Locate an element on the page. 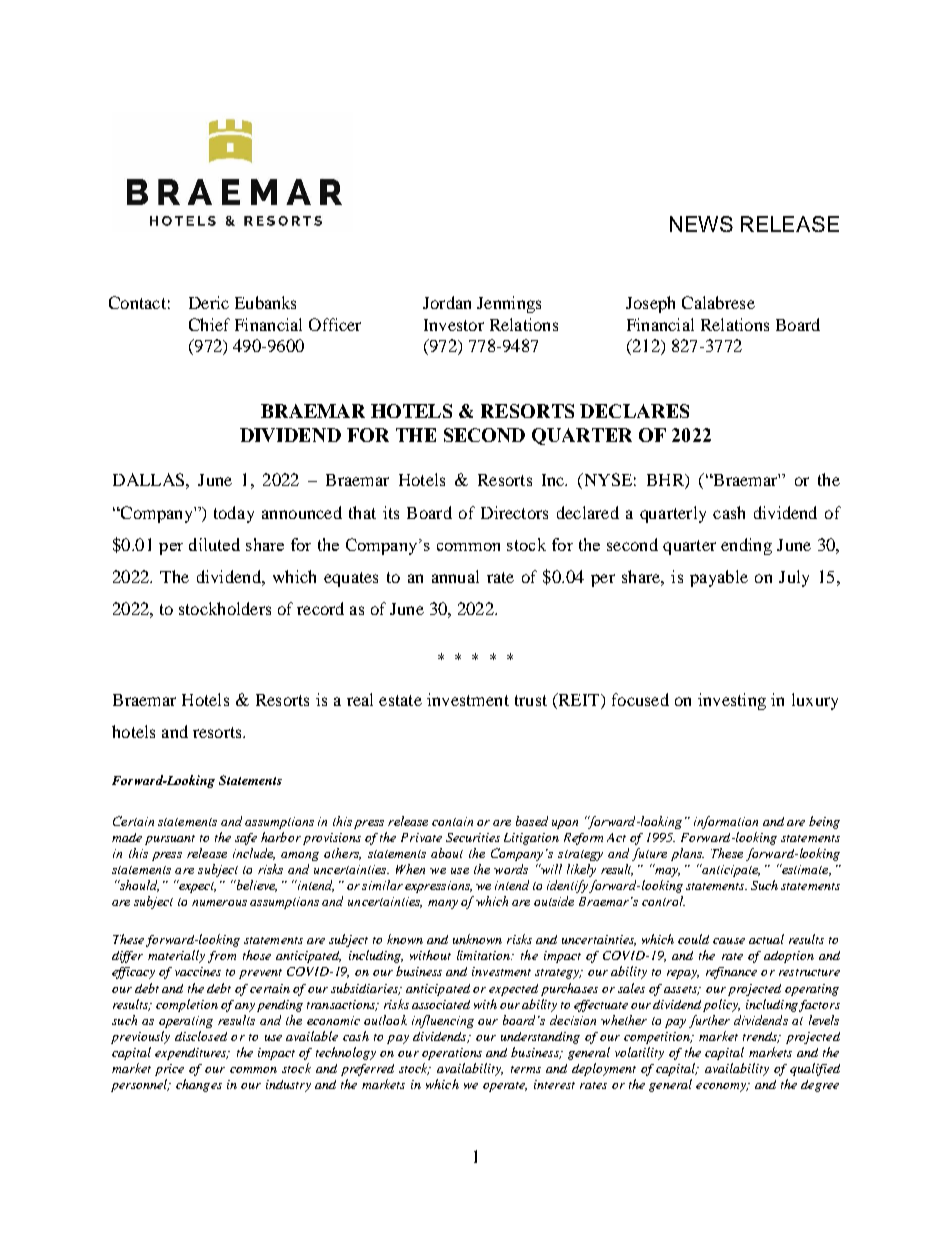 The image size is (952, 1233). NEWS is located at coordinates (701, 224).
